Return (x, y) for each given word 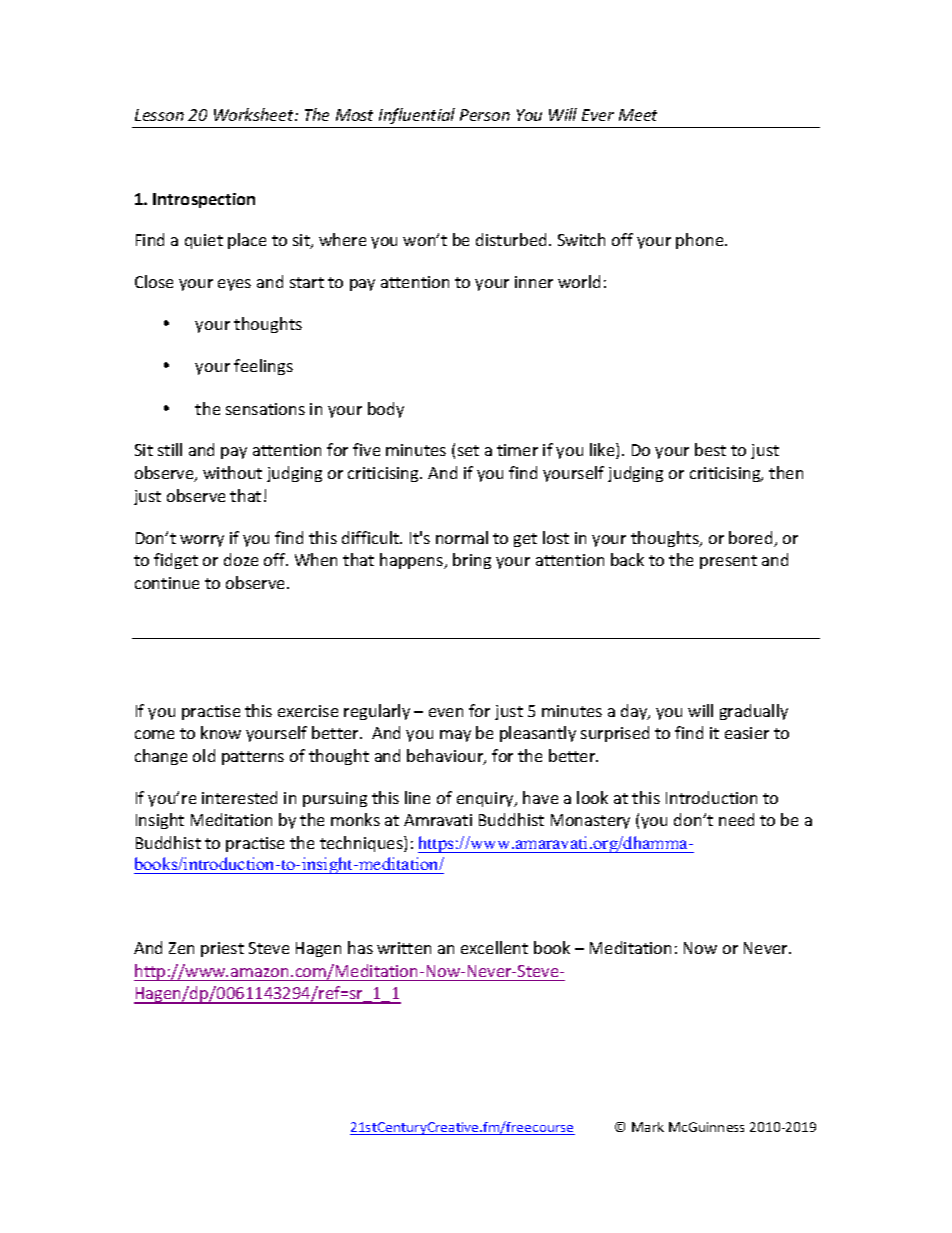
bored (752, 539)
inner (534, 282)
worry (202, 541)
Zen (181, 948)
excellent (494, 947)
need (736, 819)
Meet (638, 115)
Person (485, 115)
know (221, 732)
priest (222, 949)
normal (462, 537)
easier (747, 733)
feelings (263, 367)
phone (701, 241)
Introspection (204, 200)
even (446, 712)
